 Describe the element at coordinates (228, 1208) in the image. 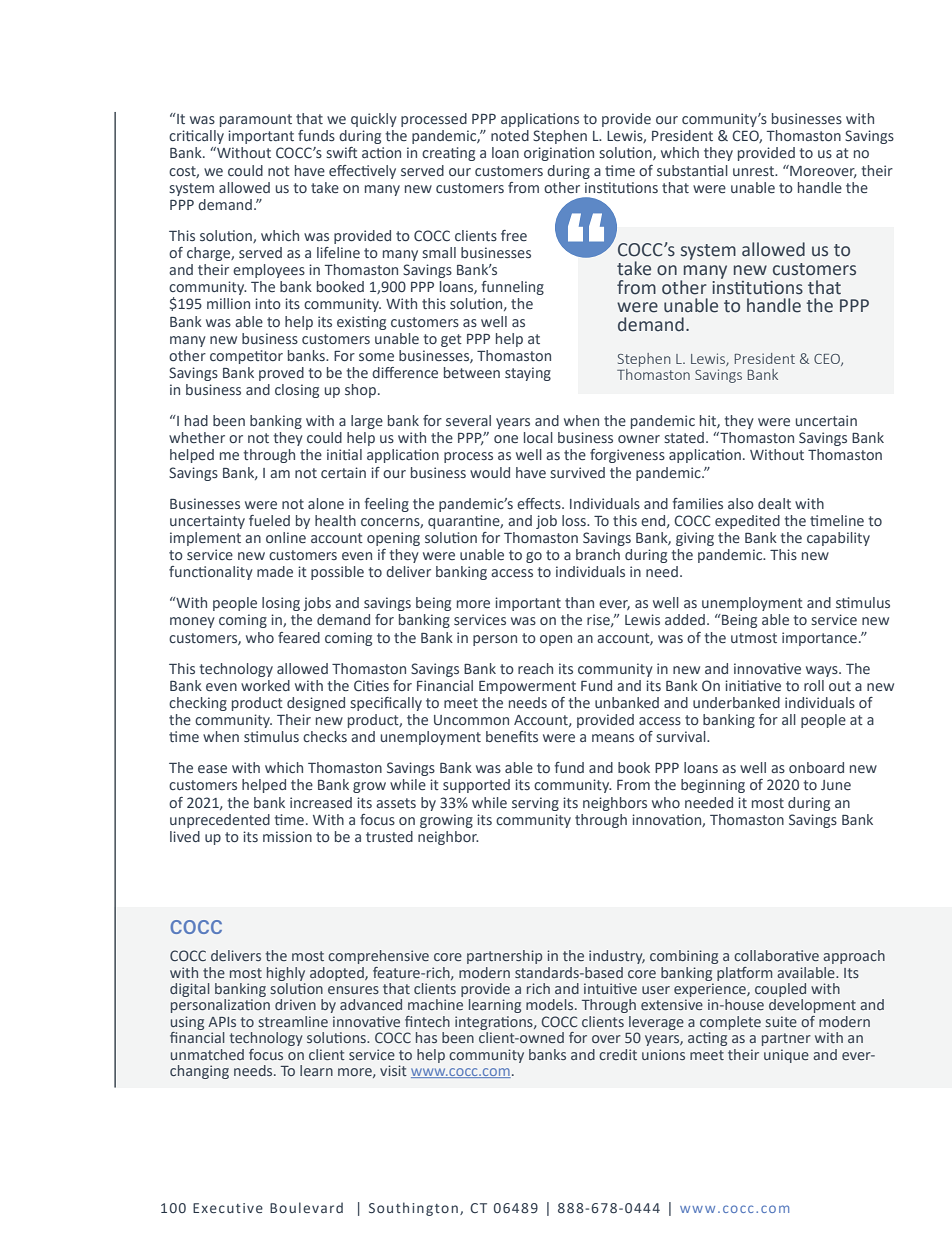

I see `Executive` at that location.
